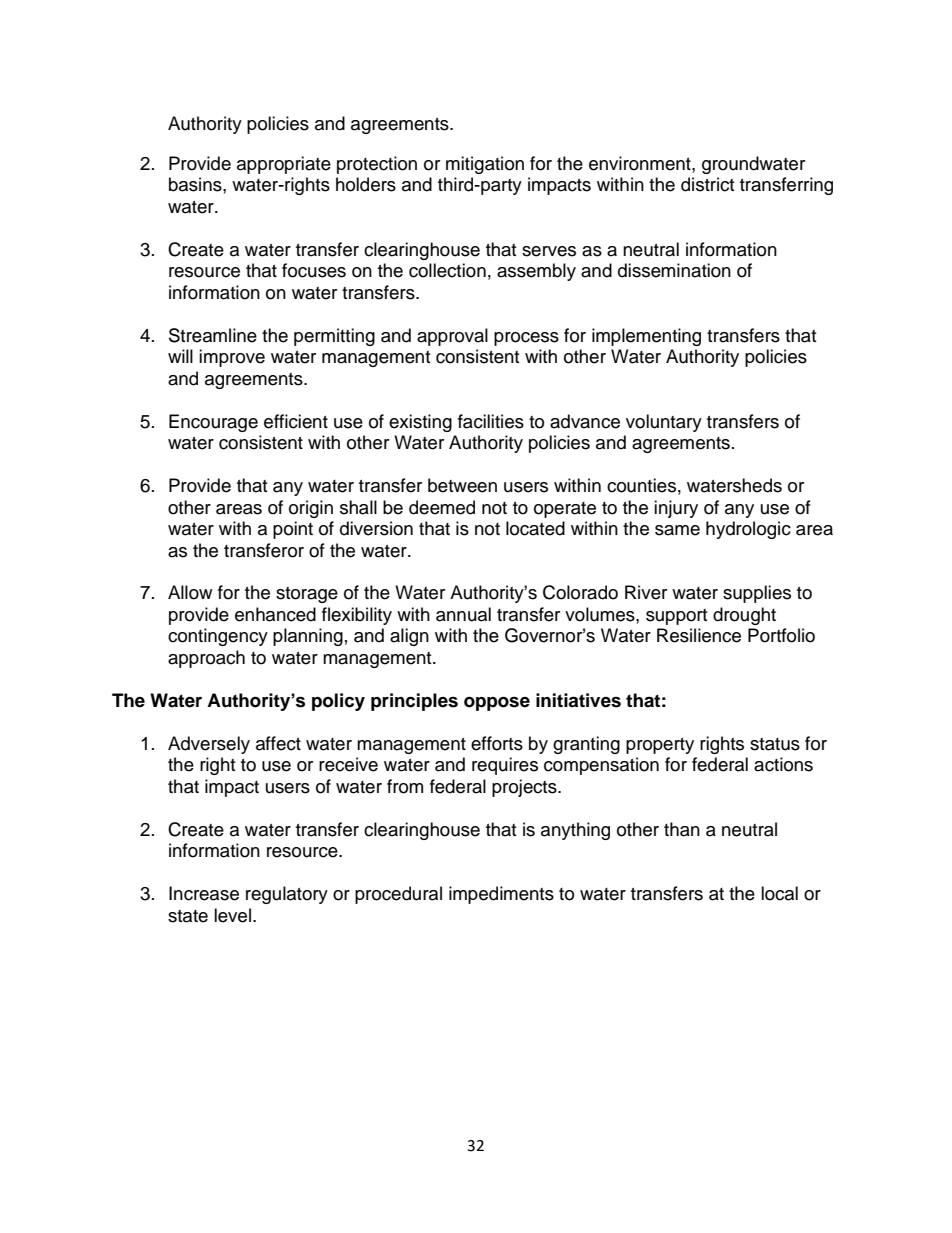 This document has height=1233, width=952. What do you see at coordinates (284, 165) in the document?
I see `appropriate` at bounding box center [284, 165].
